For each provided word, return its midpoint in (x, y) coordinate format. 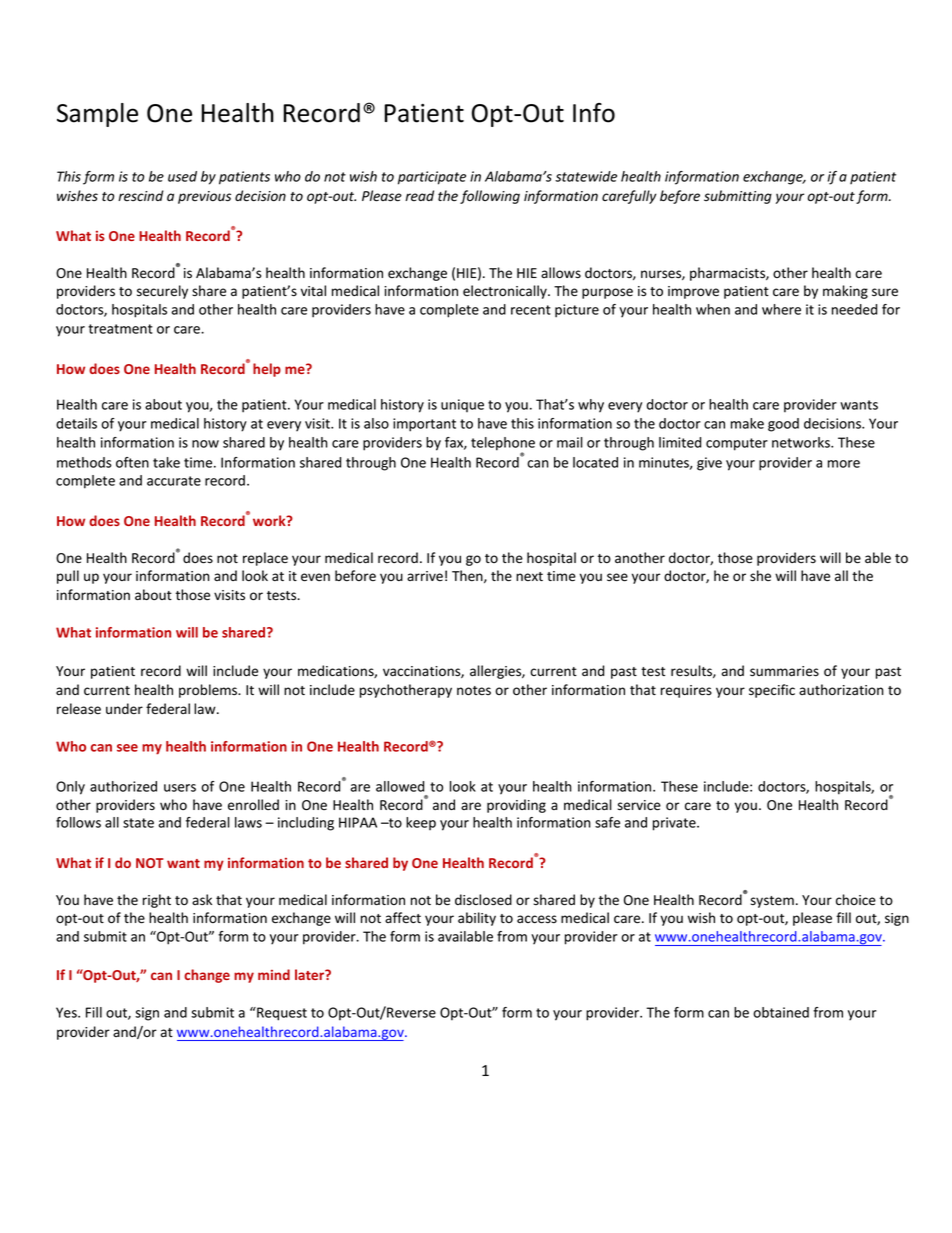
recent (531, 310)
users (180, 788)
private (675, 824)
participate (432, 178)
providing (516, 806)
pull (68, 577)
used (182, 176)
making (845, 292)
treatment (120, 329)
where (781, 309)
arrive (425, 576)
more (844, 464)
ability (477, 919)
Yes (67, 1012)
